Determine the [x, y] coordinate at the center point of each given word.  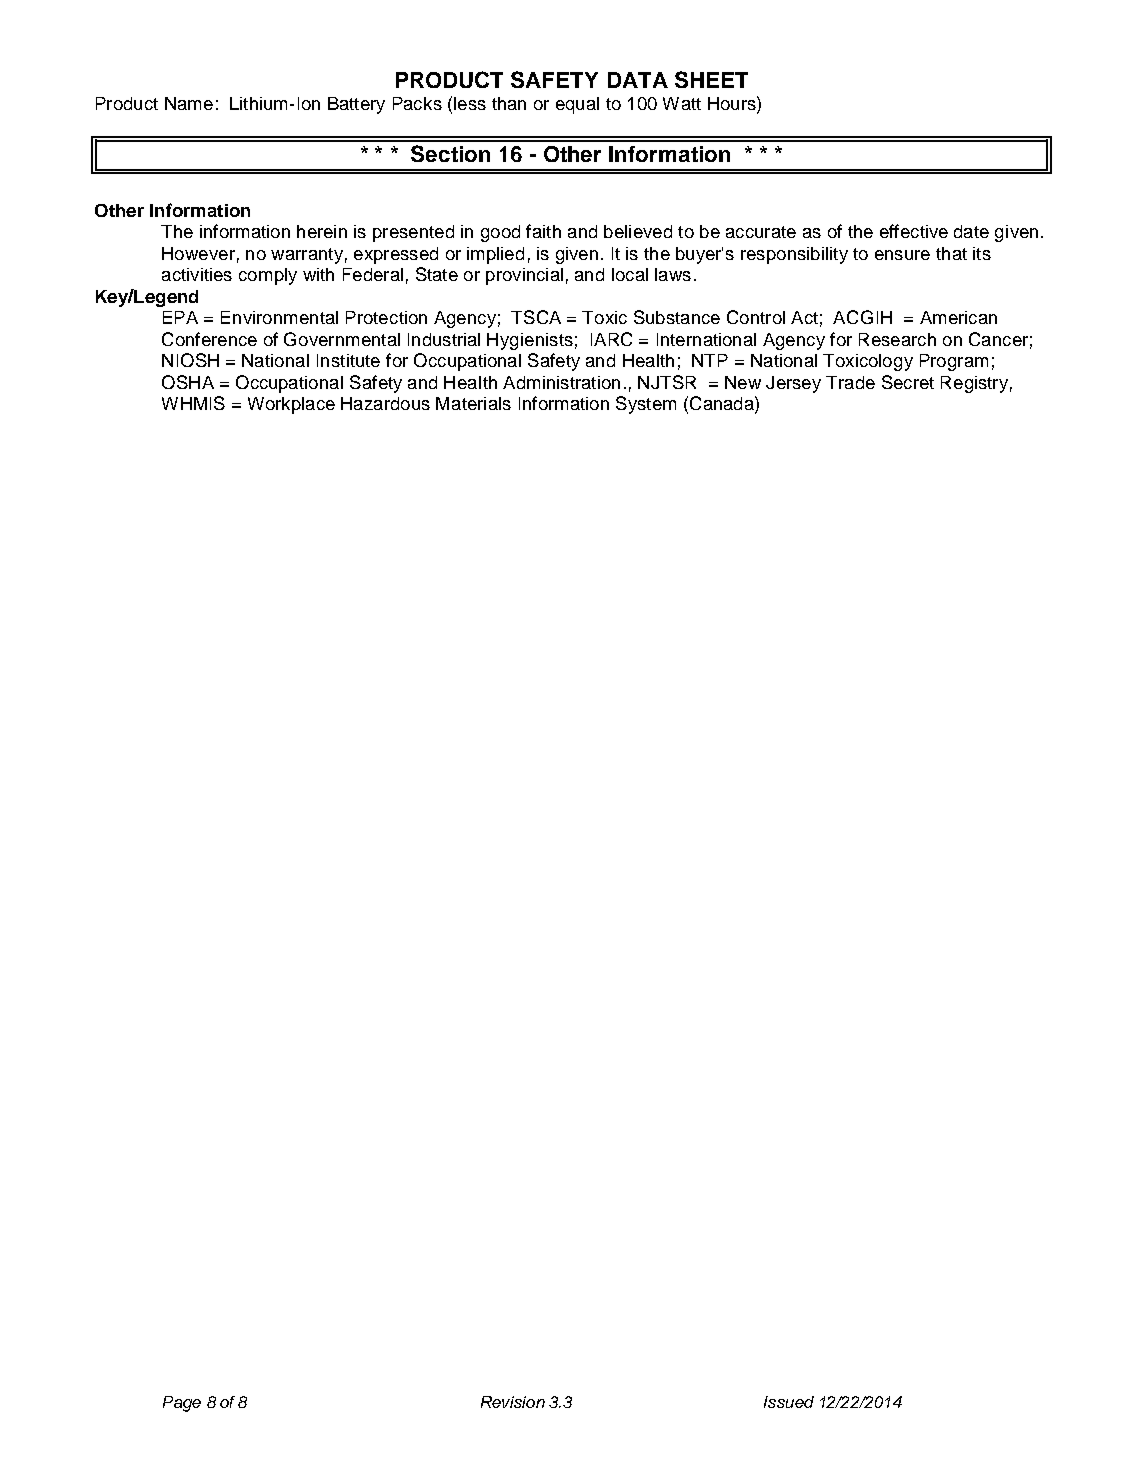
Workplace [291, 405]
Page [182, 1404]
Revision [513, 1402]
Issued [789, 1402]
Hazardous [385, 403]
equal [577, 105]
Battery [356, 105]
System [646, 405]
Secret [908, 382]
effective [914, 231]
